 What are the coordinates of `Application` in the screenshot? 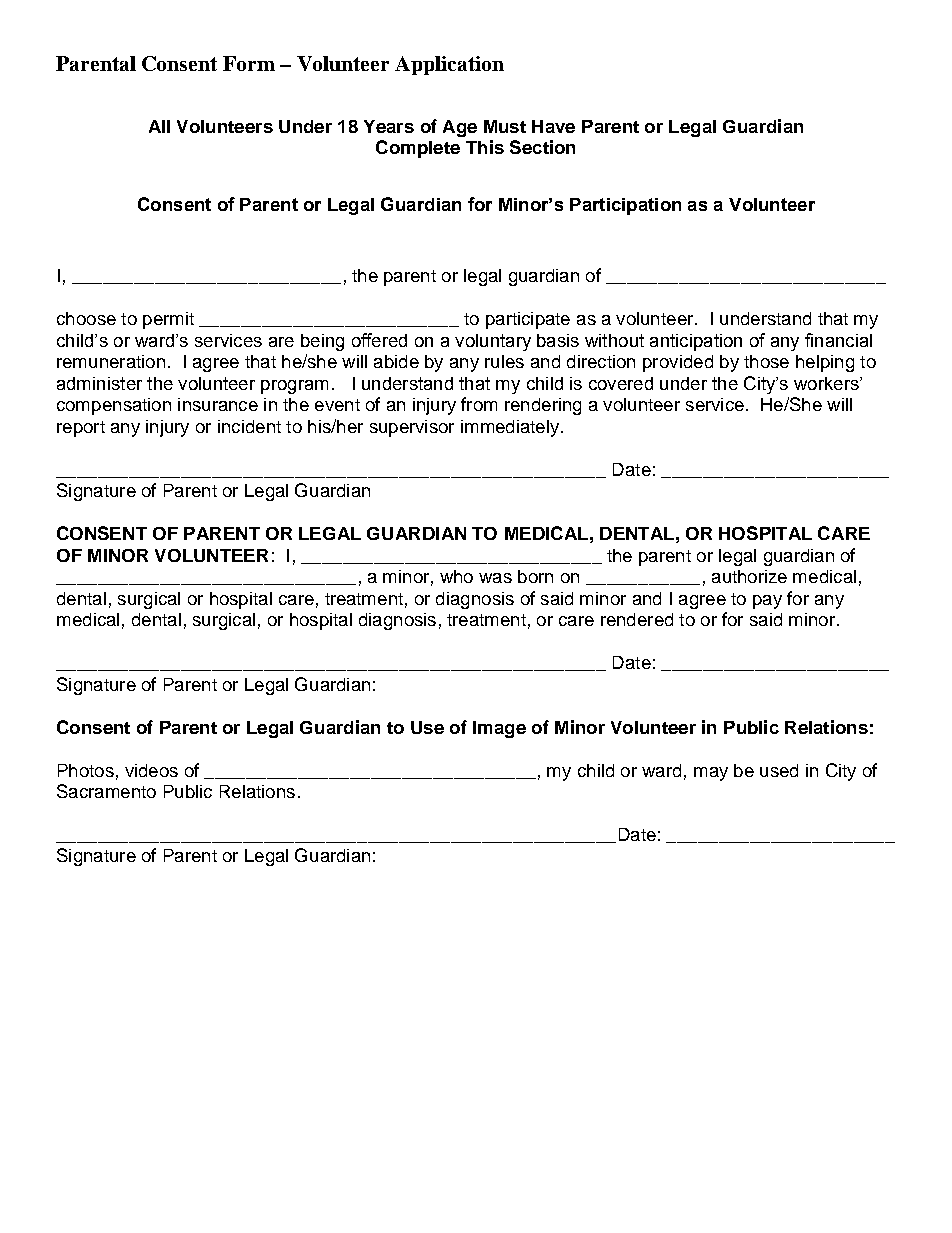 It's located at (449, 65).
